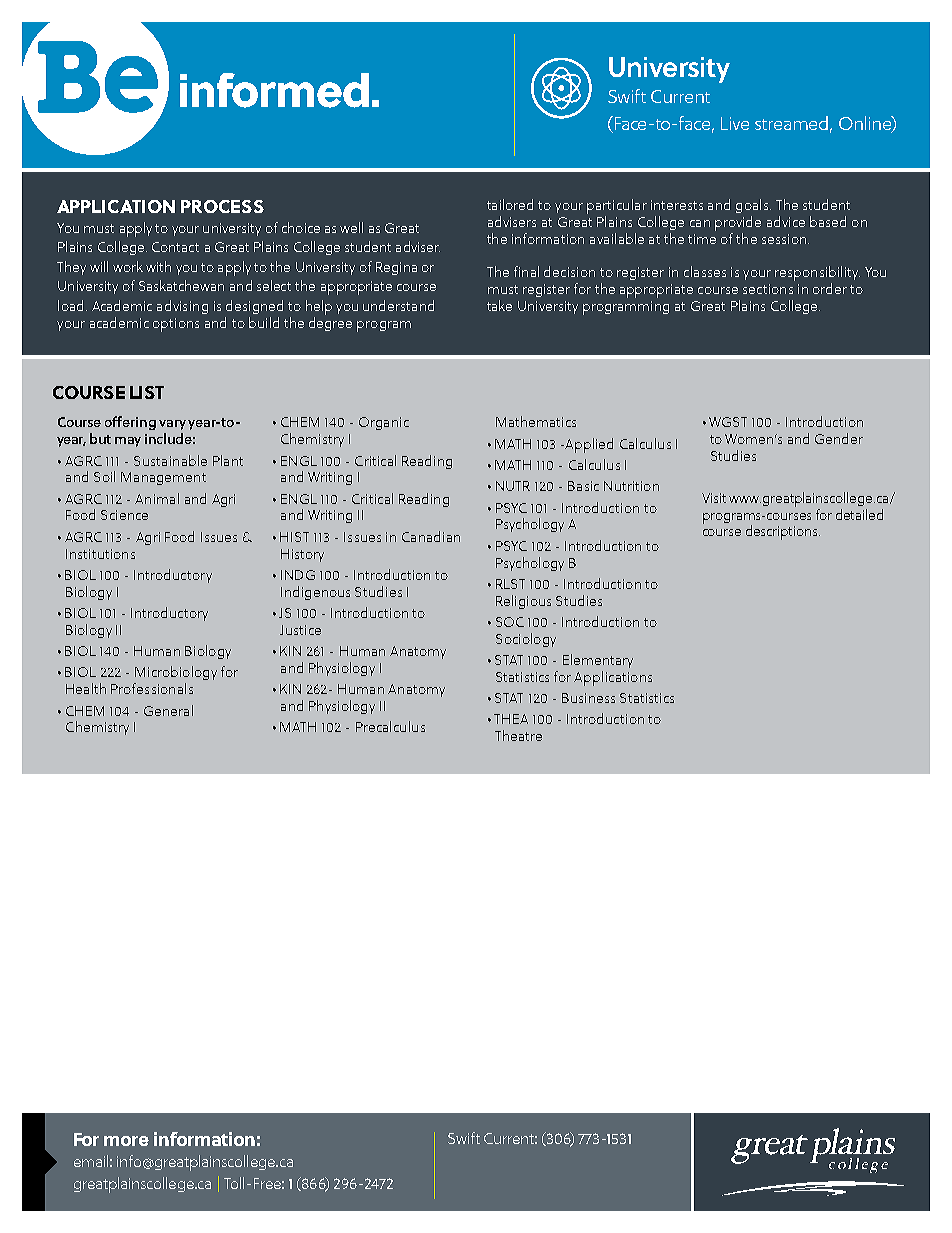 This image has height=1233, width=952. Describe the element at coordinates (510, 204) in the image. I see `tailored` at that location.
